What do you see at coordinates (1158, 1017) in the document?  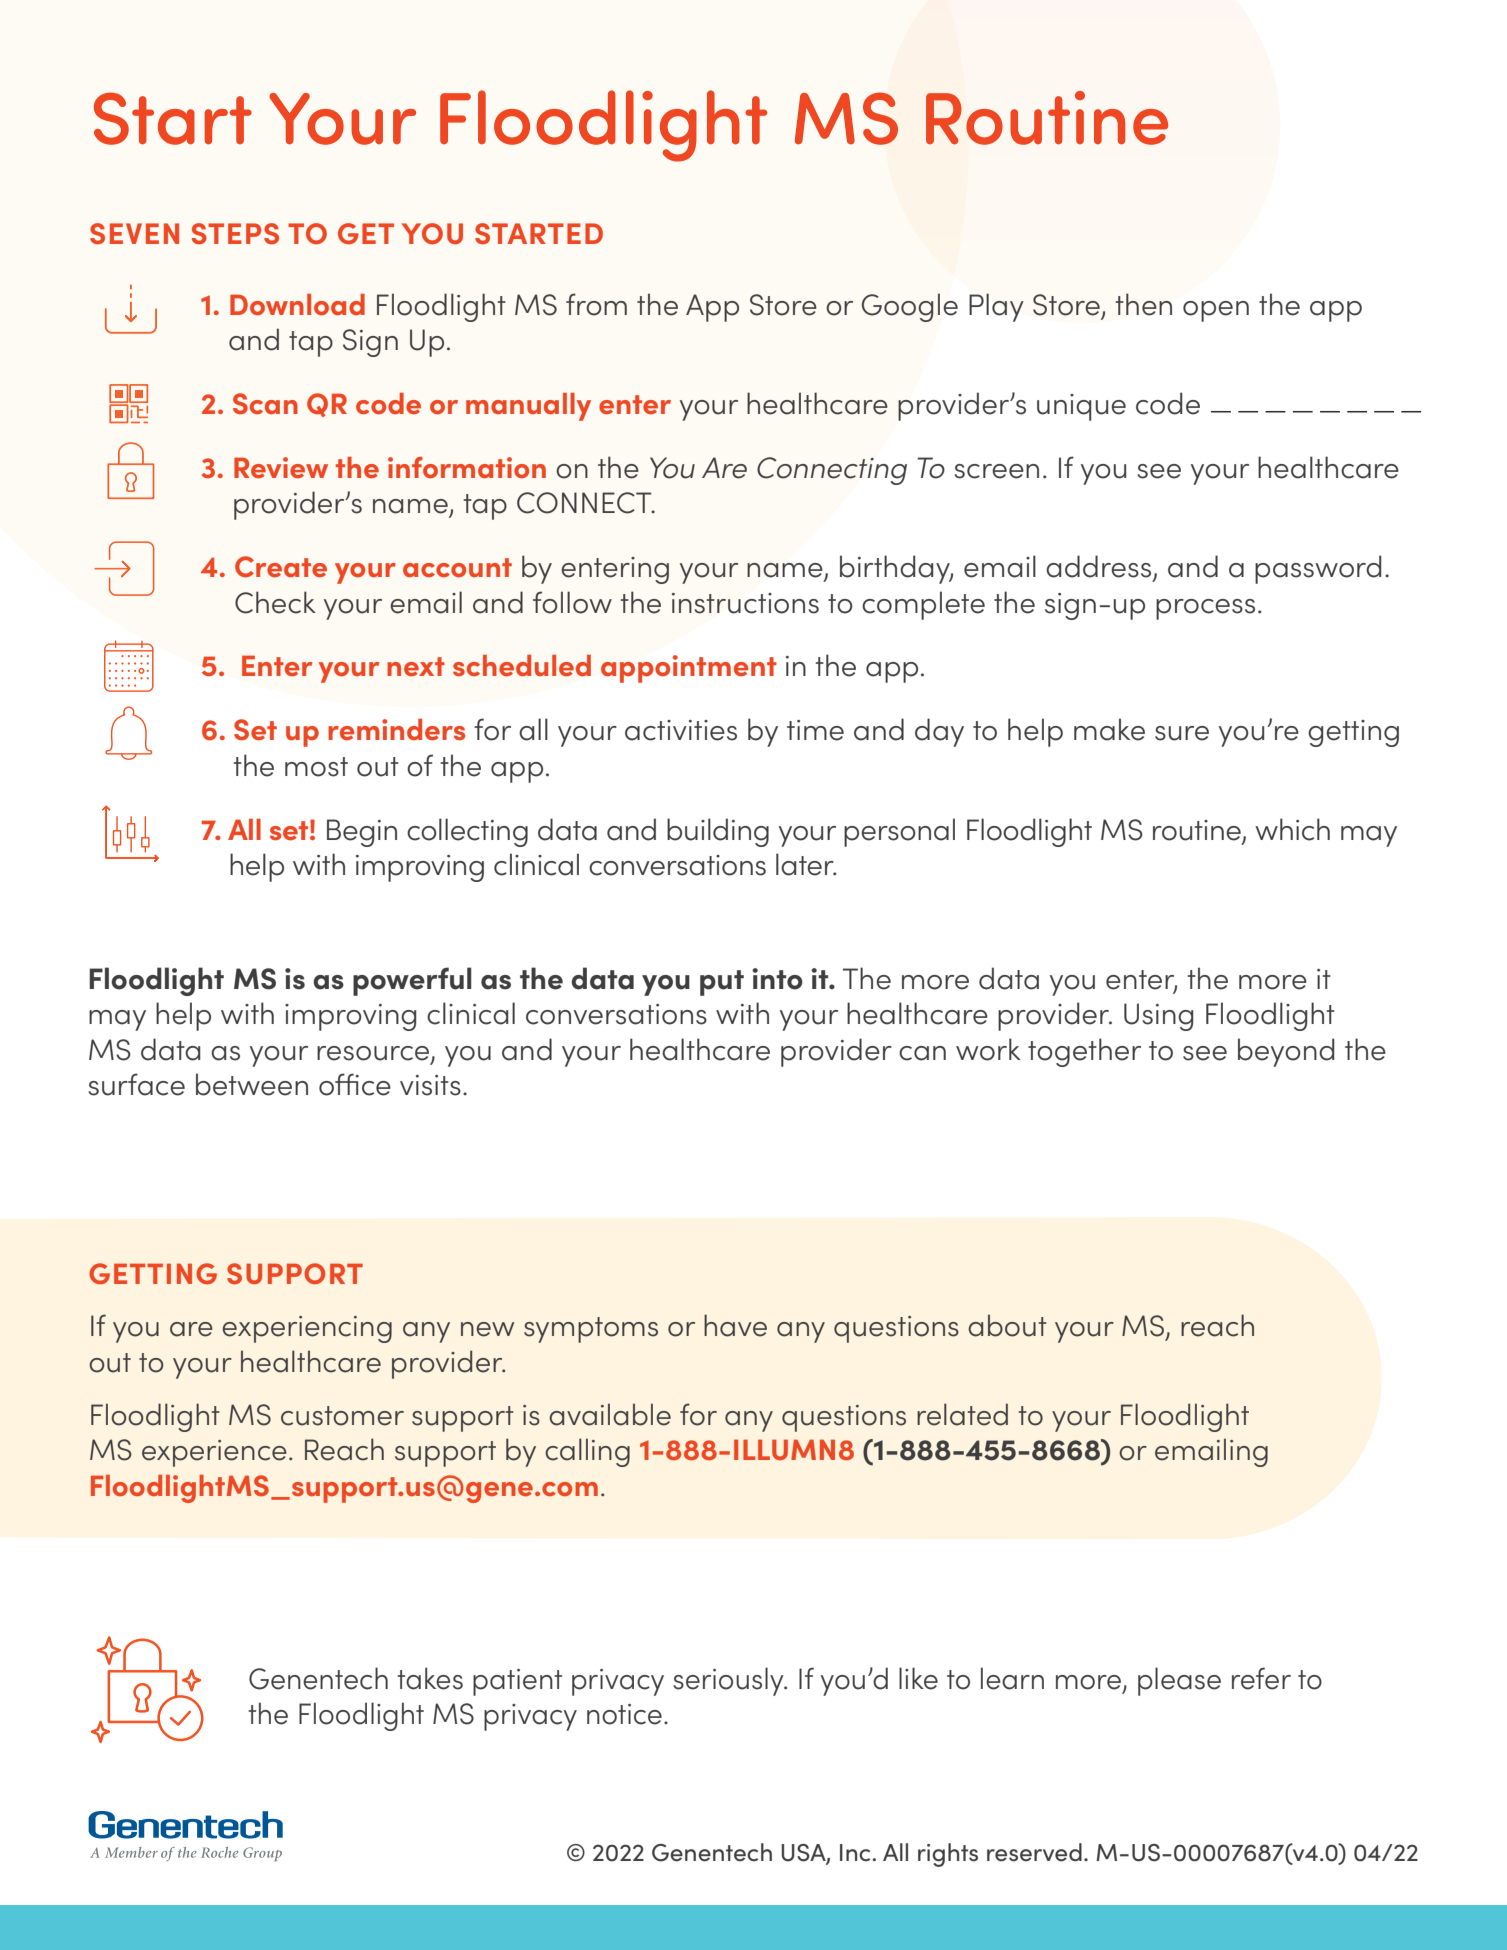 I see `Using` at bounding box center [1158, 1017].
